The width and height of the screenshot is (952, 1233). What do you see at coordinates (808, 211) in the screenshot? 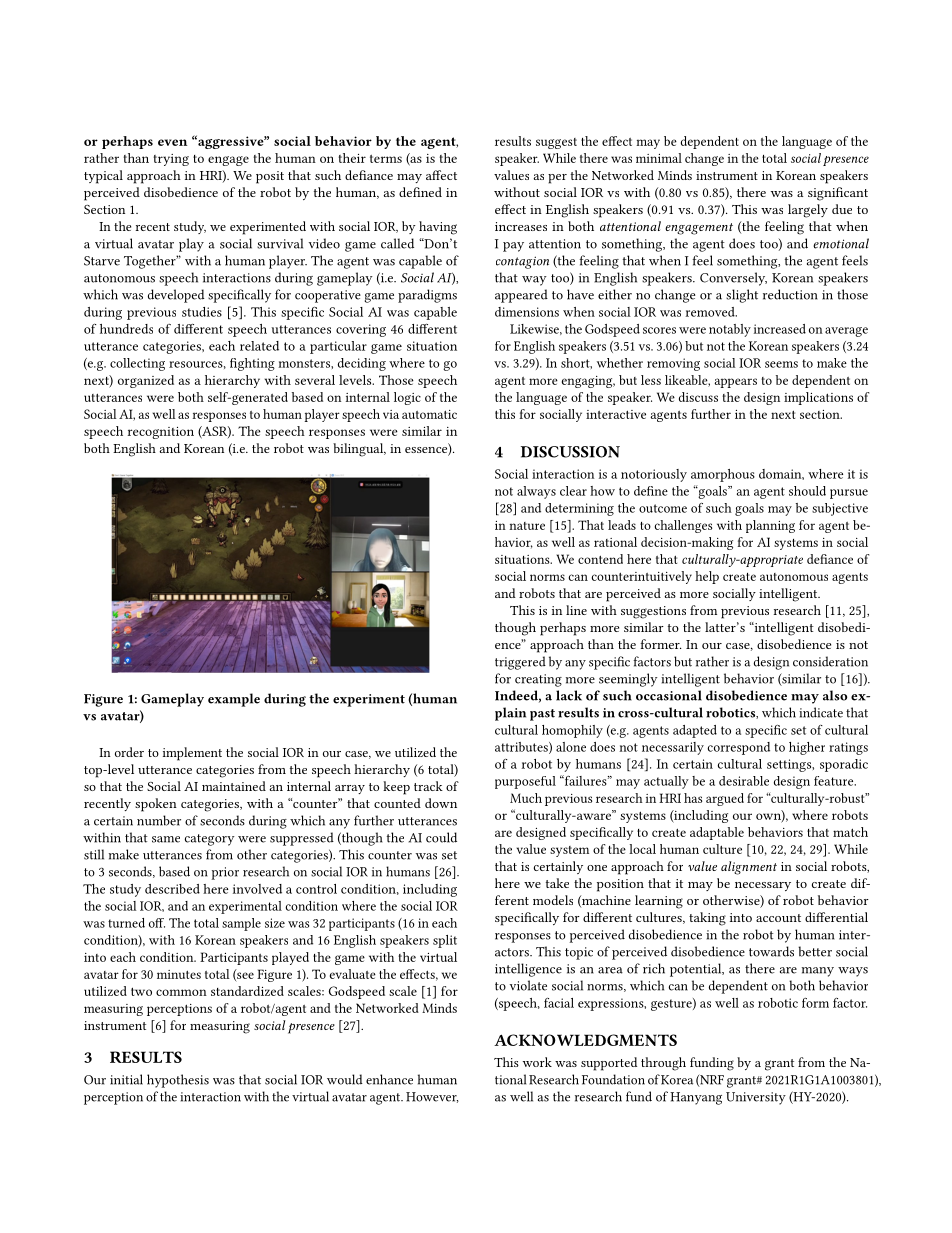
I see `largely` at bounding box center [808, 211].
